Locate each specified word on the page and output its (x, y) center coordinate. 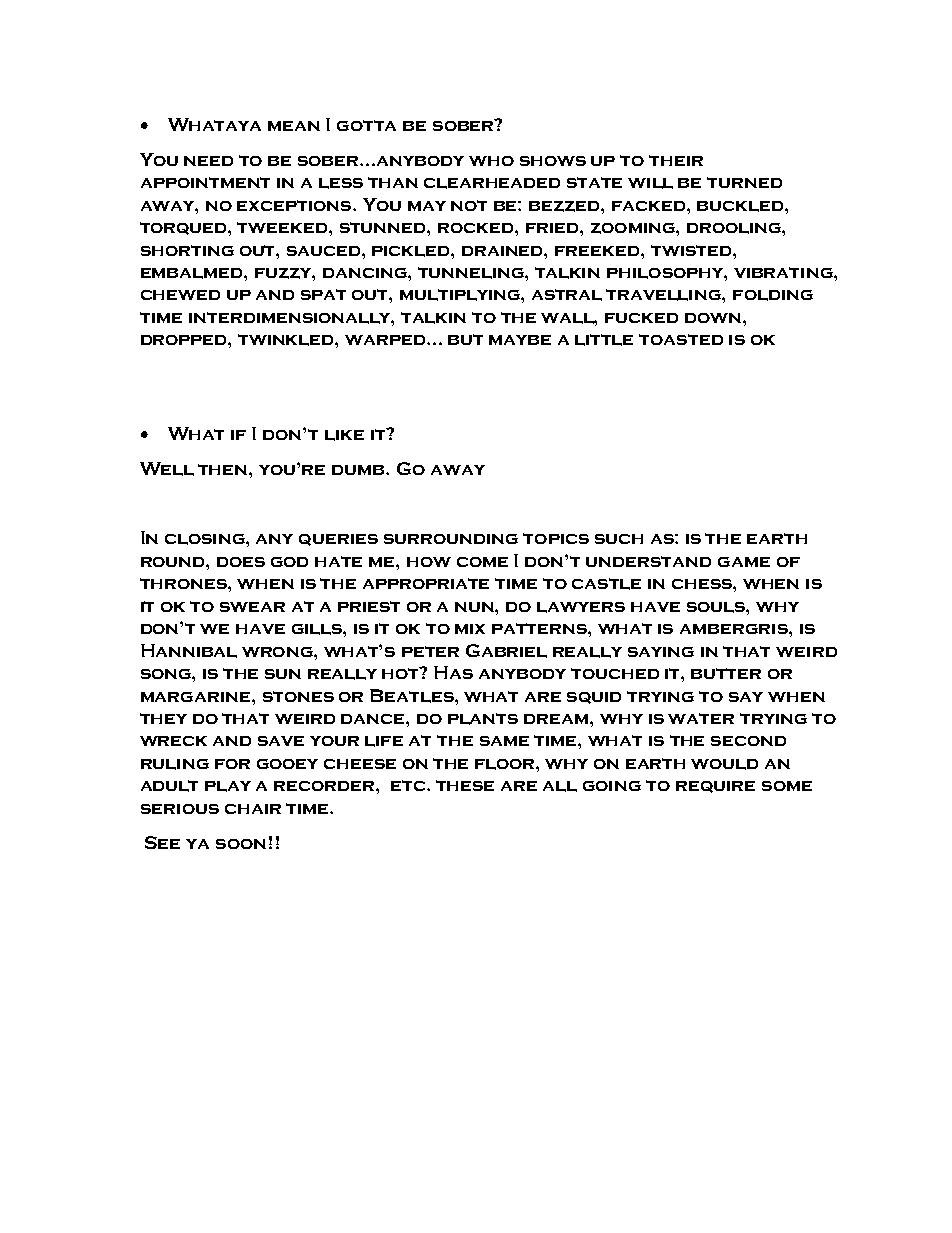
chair (253, 809)
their (676, 160)
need (208, 161)
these (465, 785)
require (715, 787)
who (491, 161)
